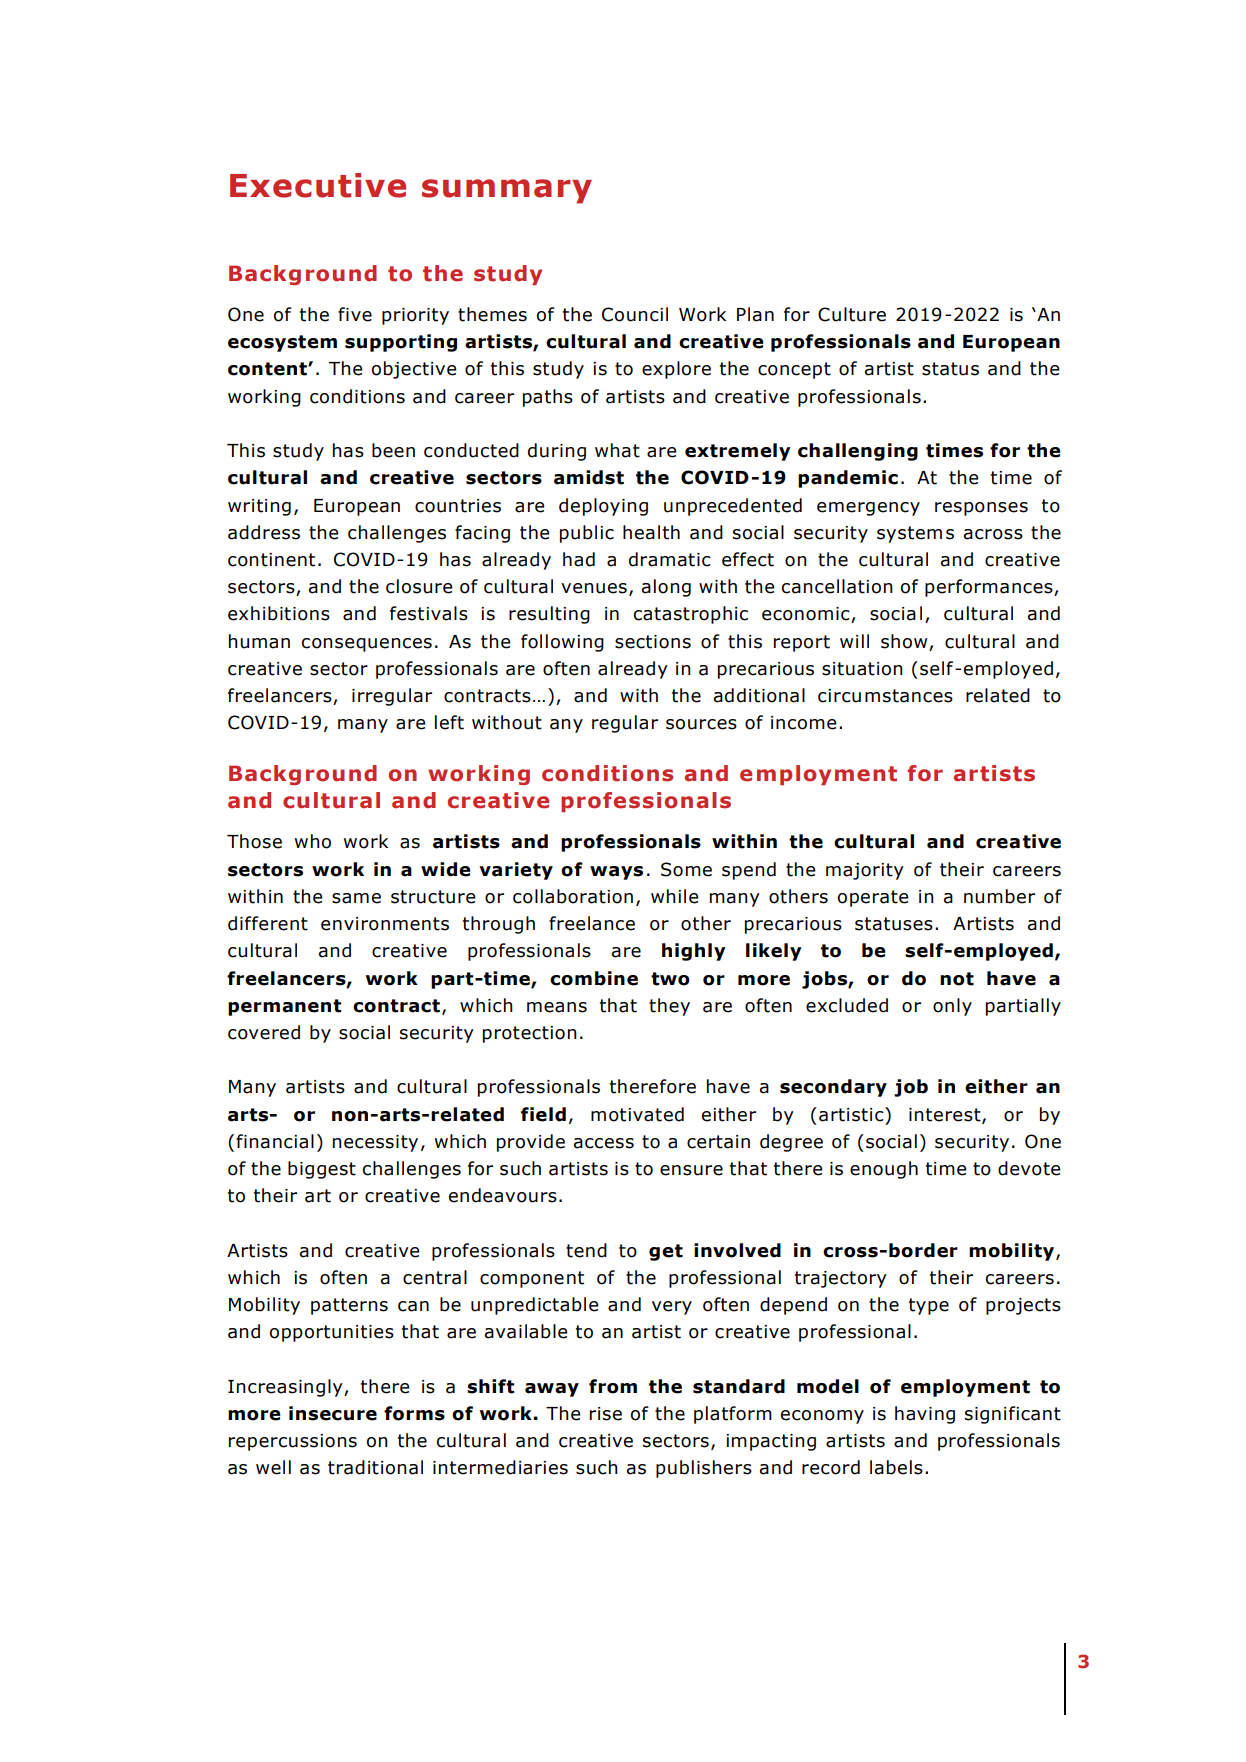  What do you see at coordinates (635, 314) in the screenshot?
I see `Council` at bounding box center [635, 314].
